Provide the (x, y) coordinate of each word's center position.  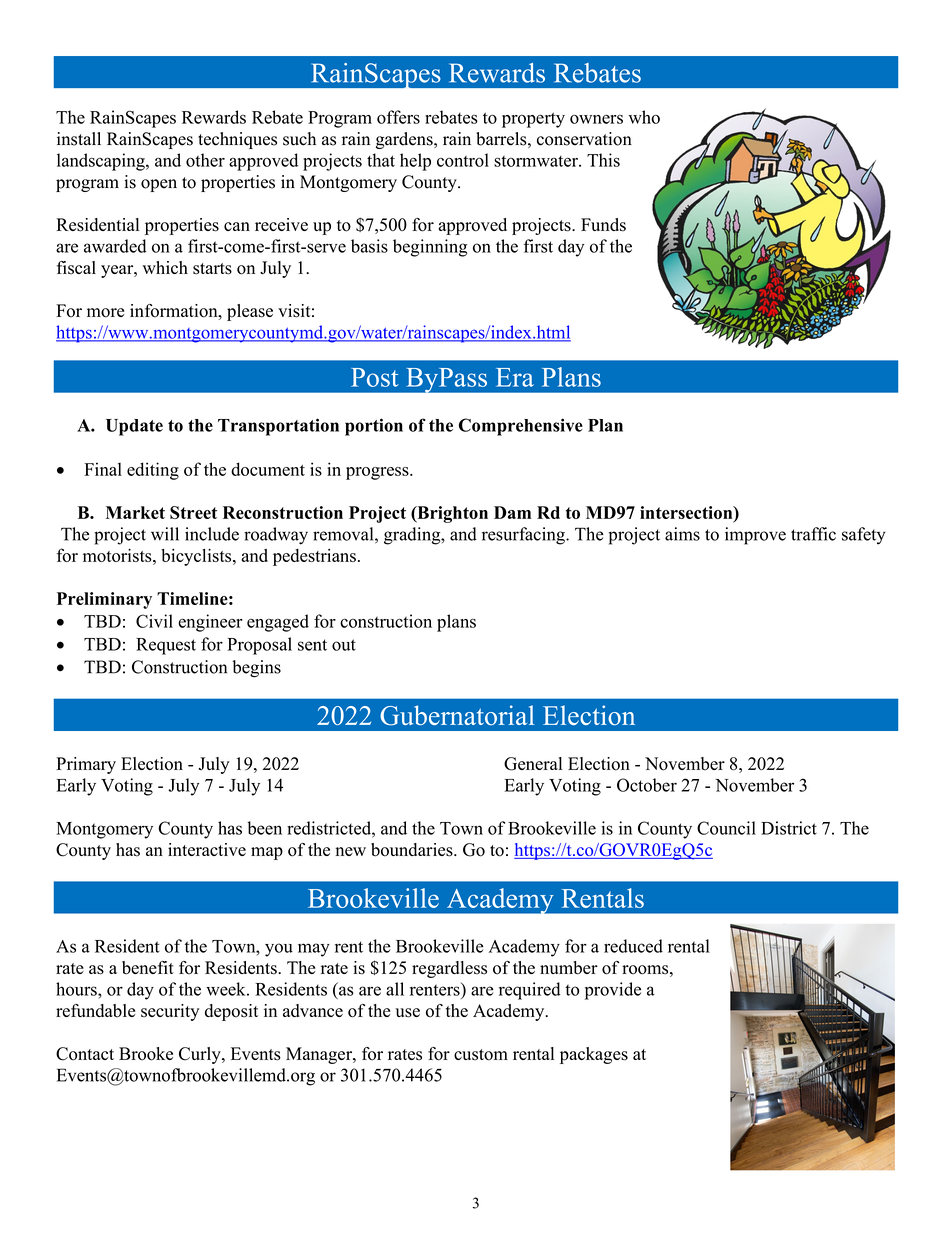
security (170, 1012)
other (205, 160)
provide (613, 991)
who (644, 117)
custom (481, 1055)
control (463, 160)
